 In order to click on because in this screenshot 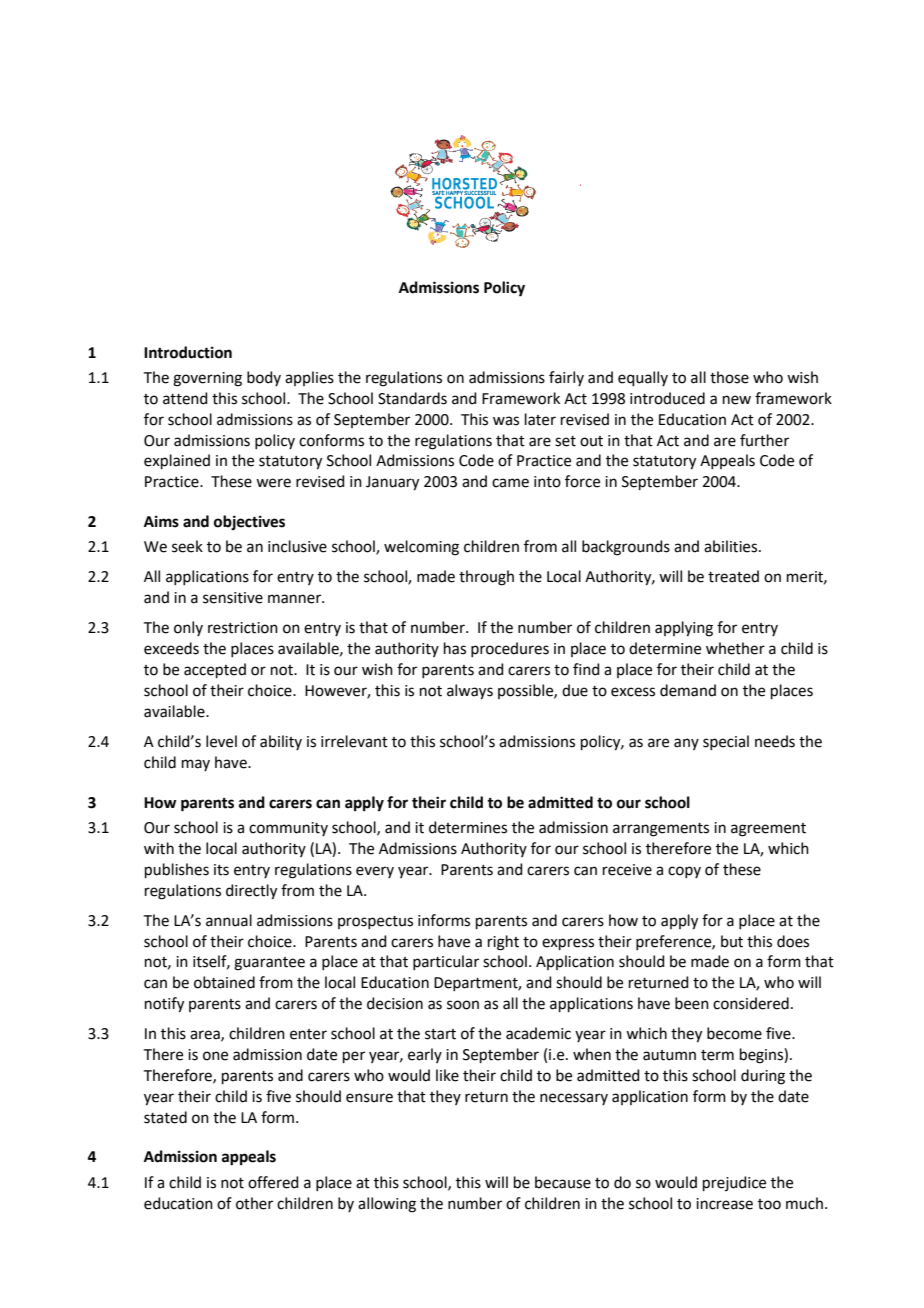, I will do `click(563, 1182)`.
